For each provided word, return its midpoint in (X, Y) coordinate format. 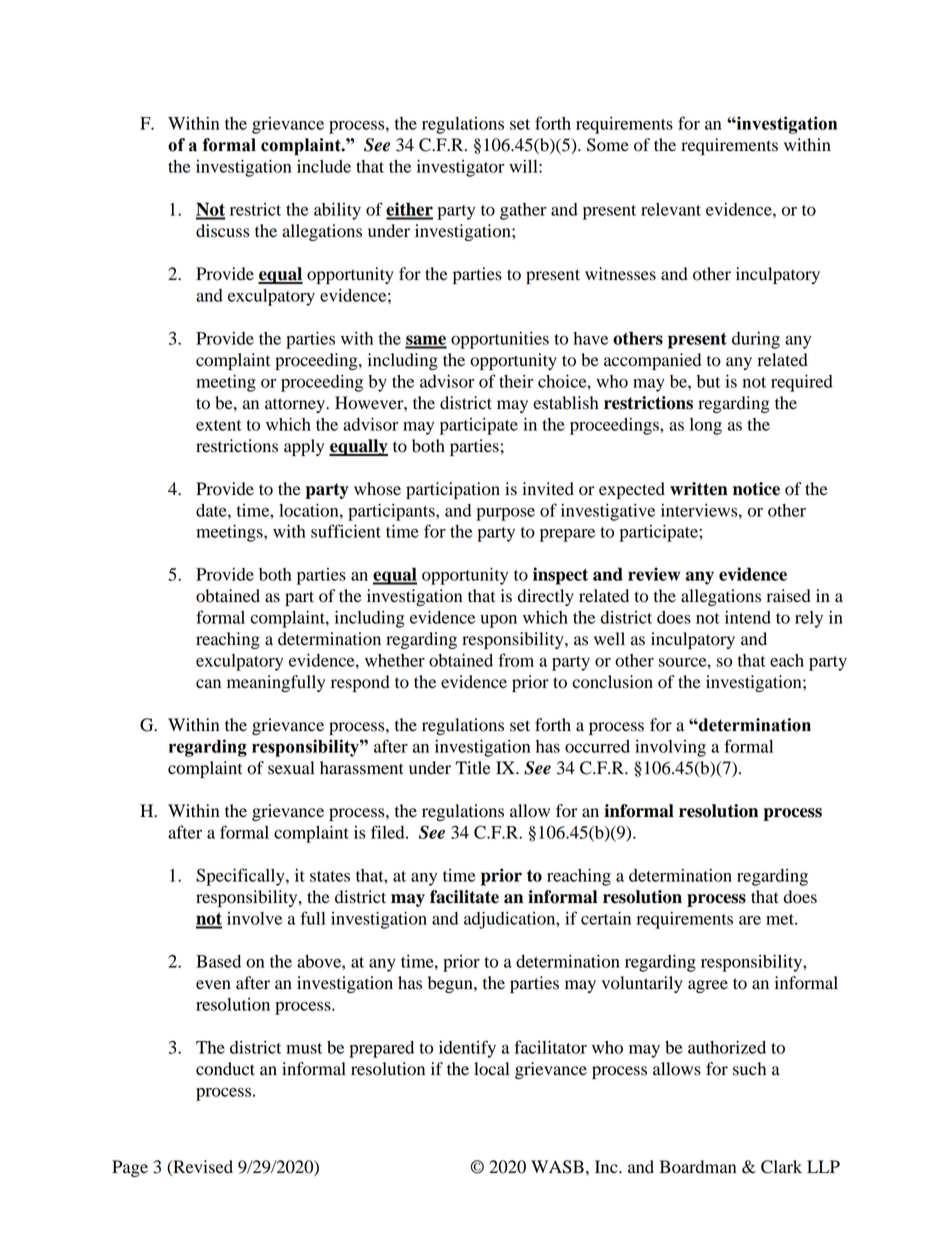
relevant (671, 209)
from (516, 660)
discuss (222, 231)
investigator (460, 168)
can (208, 683)
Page (130, 1168)
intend (748, 617)
